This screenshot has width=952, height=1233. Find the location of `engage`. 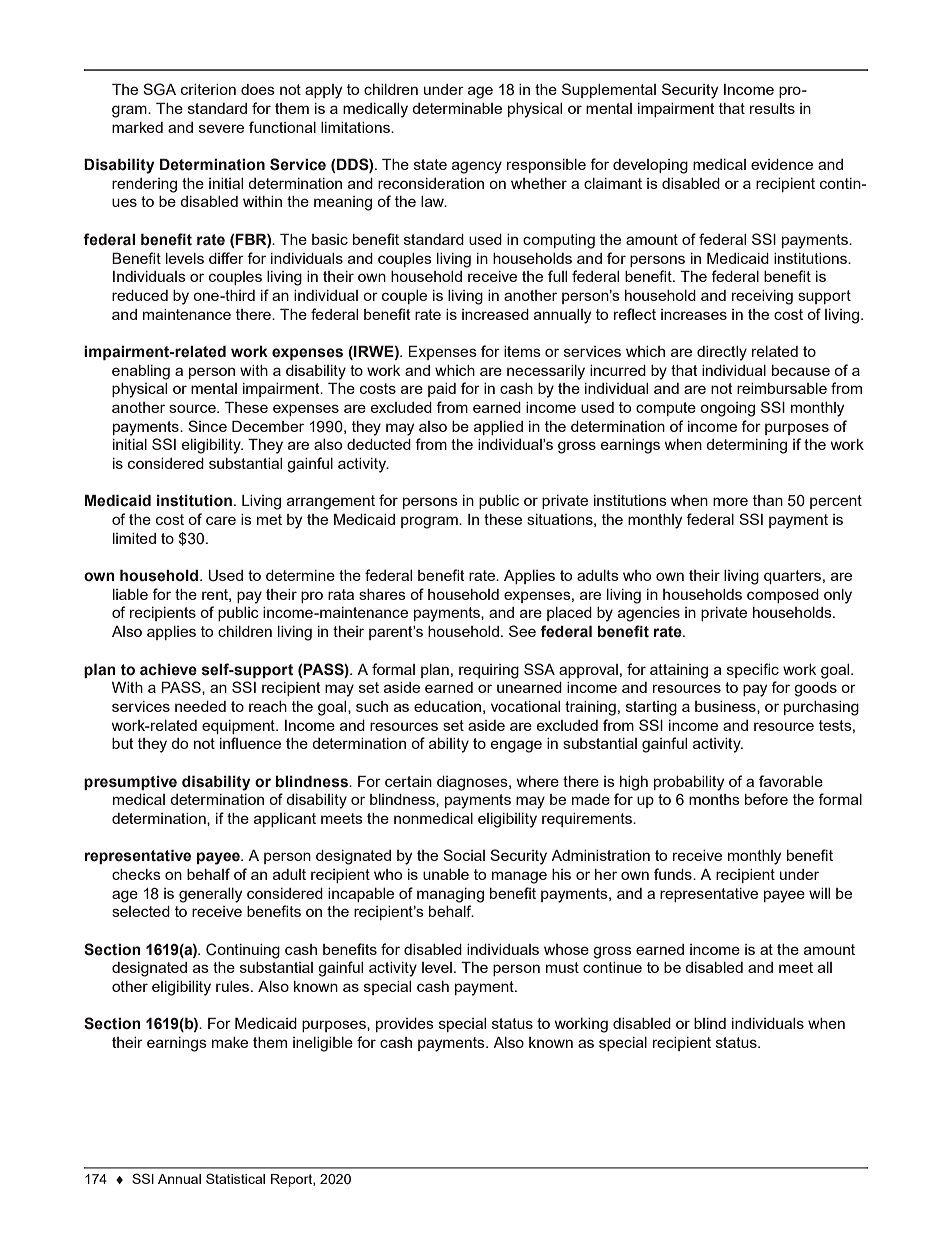

engage is located at coordinates (516, 746).
